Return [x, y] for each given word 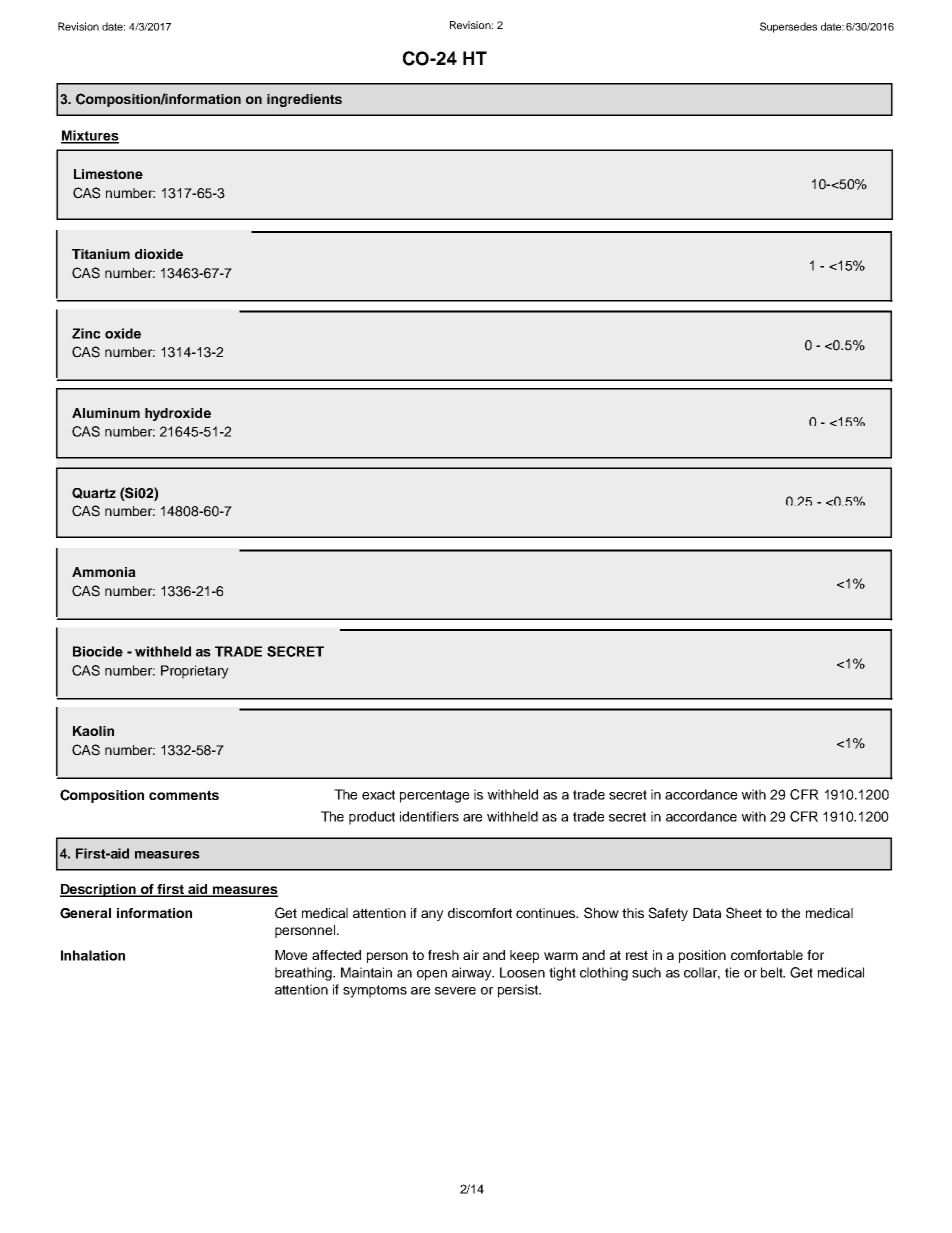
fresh [443, 955]
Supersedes [788, 27]
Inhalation [93, 955]
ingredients [304, 100]
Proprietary [195, 672]
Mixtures [90, 136]
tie [732, 972]
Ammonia [104, 572]
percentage [434, 796]
